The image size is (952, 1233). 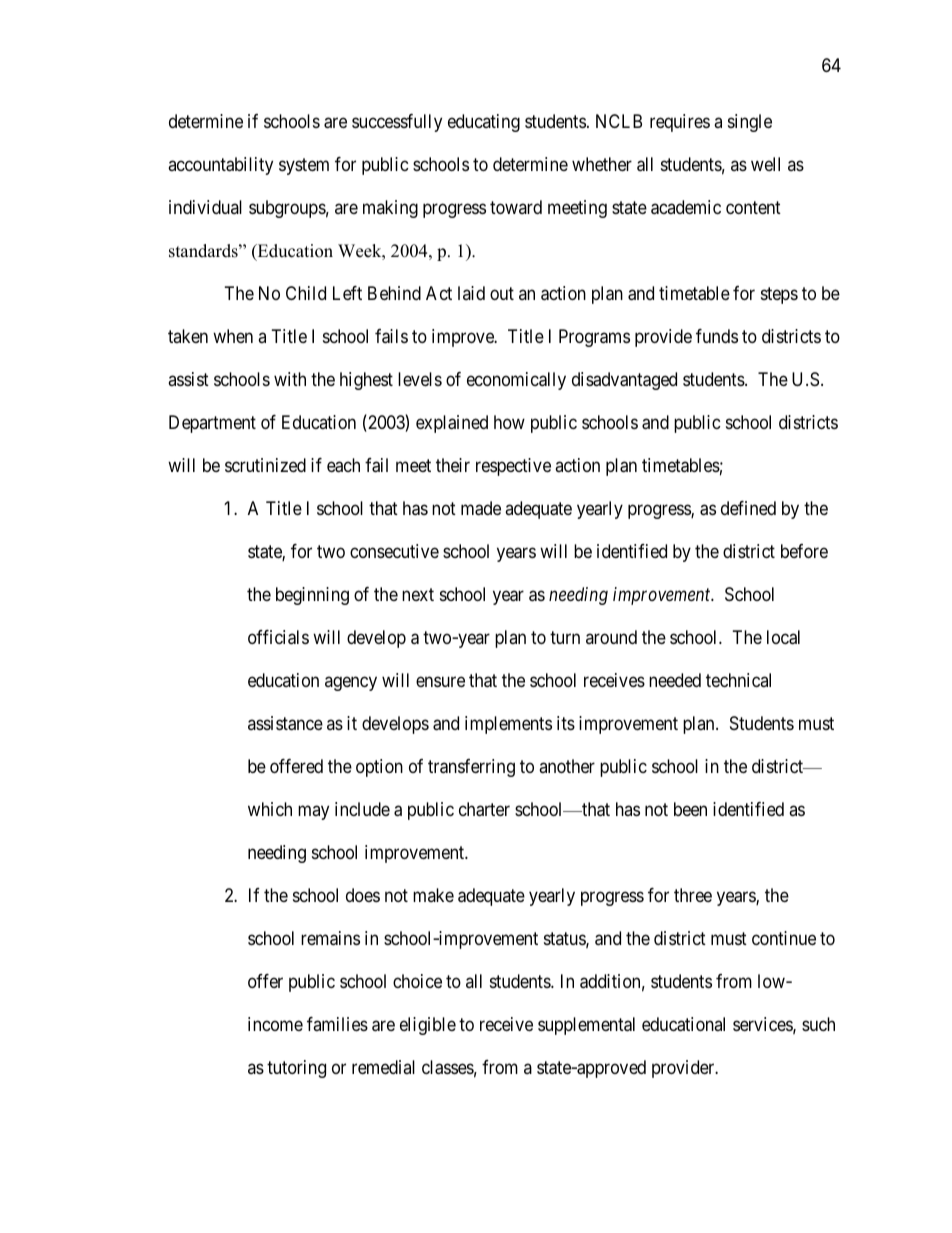 I want to click on eligible, so click(x=428, y=1026).
